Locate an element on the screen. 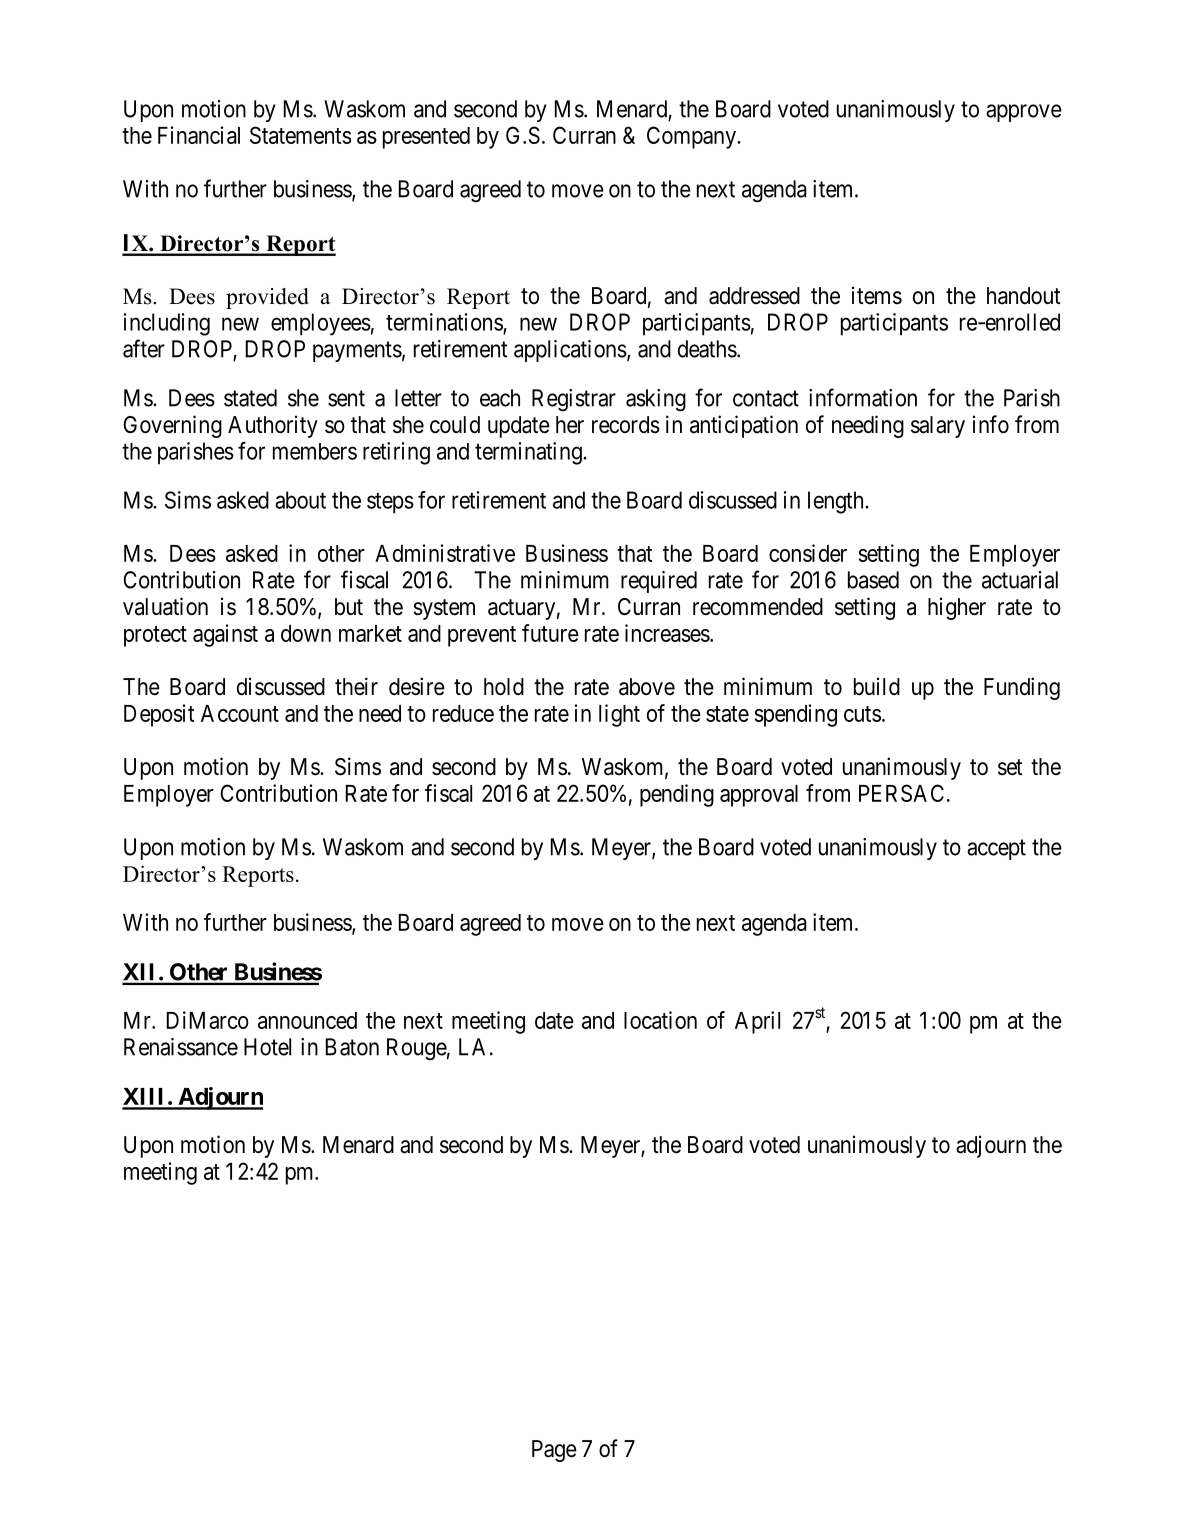 Image resolution: width=1183 pixels, height=1531 pixels. Financial is located at coordinates (199, 135).
